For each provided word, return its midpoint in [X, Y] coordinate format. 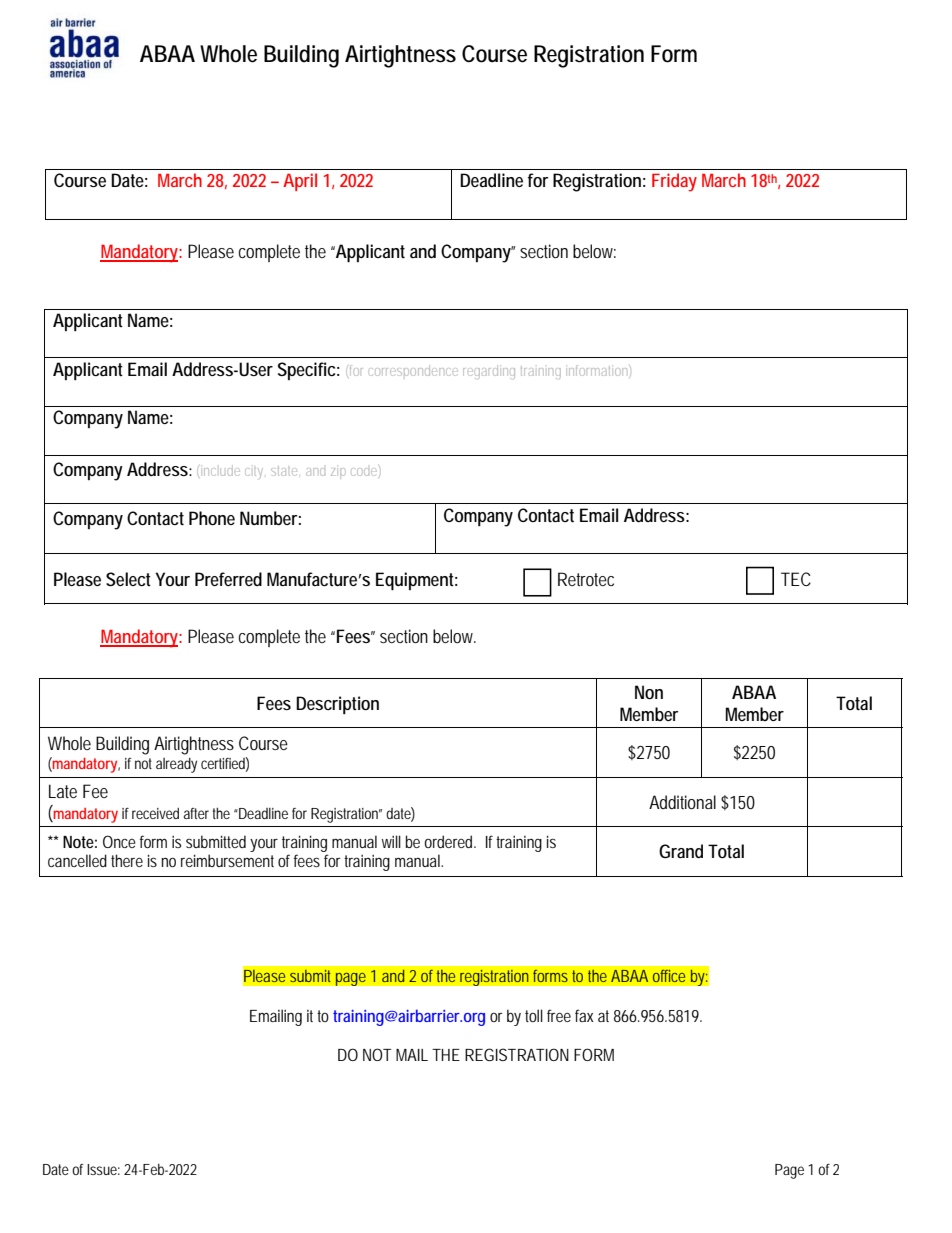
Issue [102, 1169]
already [176, 765]
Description [337, 705]
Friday [674, 182]
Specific [306, 371]
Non [649, 692]
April [300, 182]
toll [534, 1015]
